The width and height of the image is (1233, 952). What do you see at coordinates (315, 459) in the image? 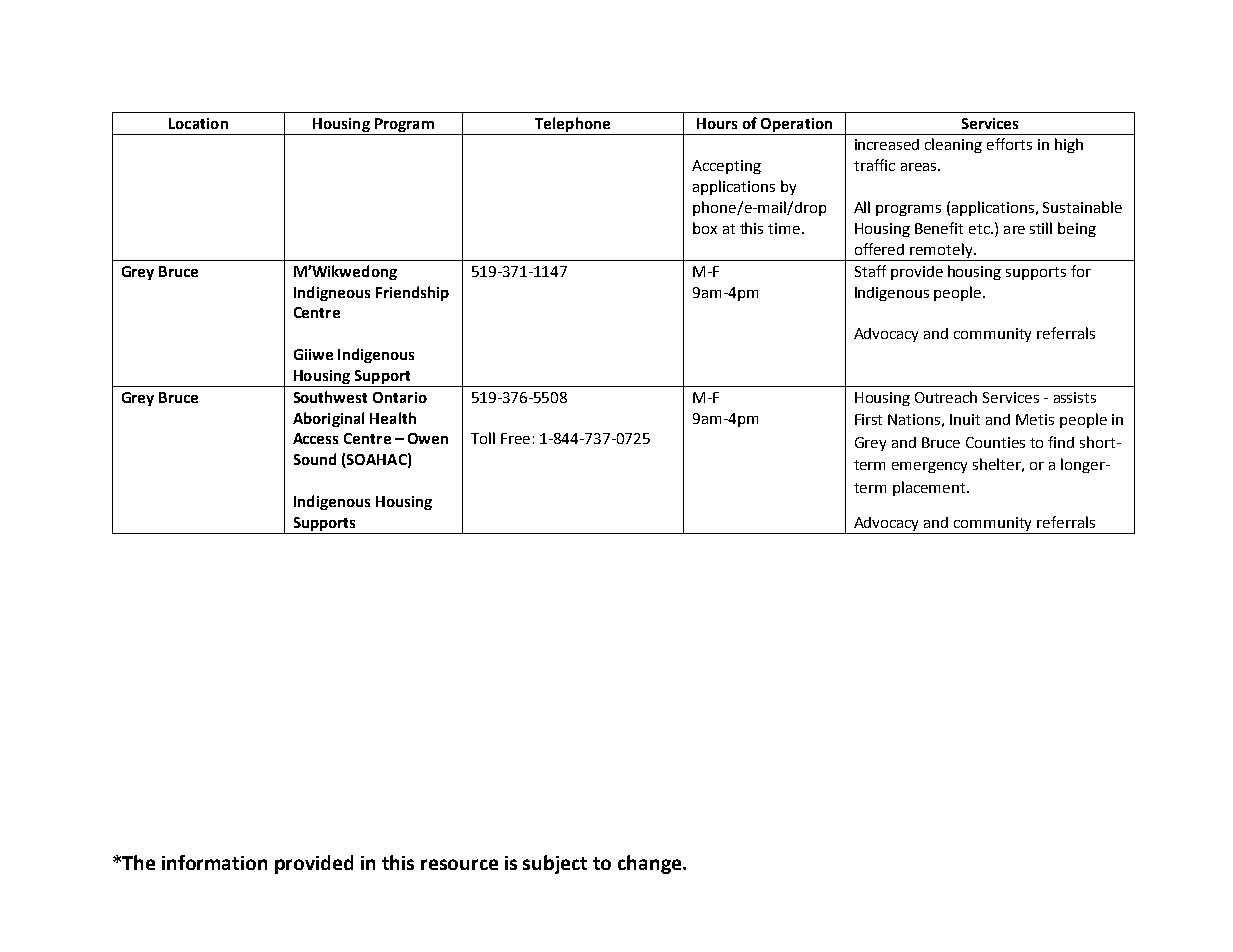
I see `Sound` at bounding box center [315, 459].
